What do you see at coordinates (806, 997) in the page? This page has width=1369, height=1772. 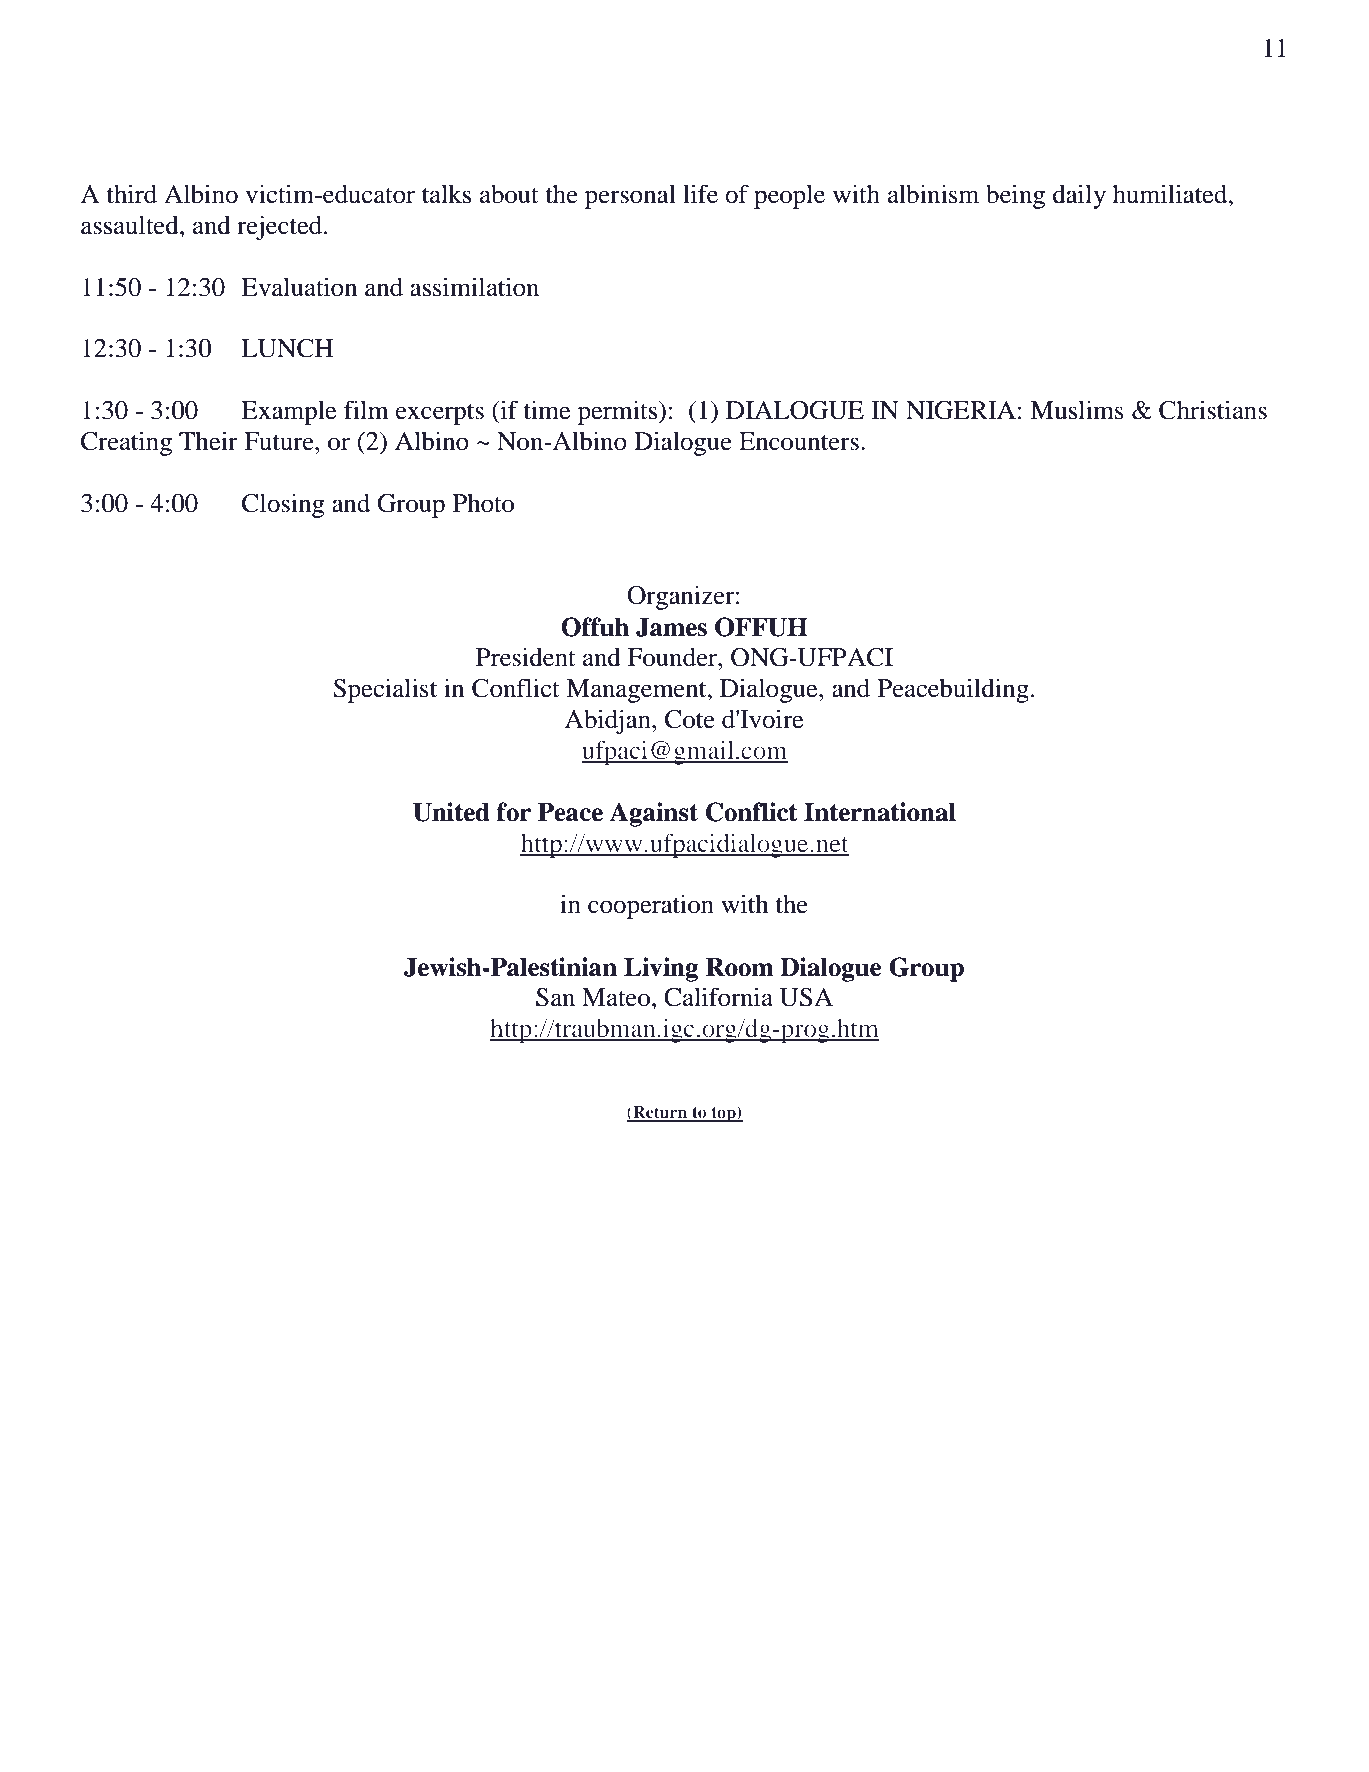 I see `USA` at bounding box center [806, 997].
